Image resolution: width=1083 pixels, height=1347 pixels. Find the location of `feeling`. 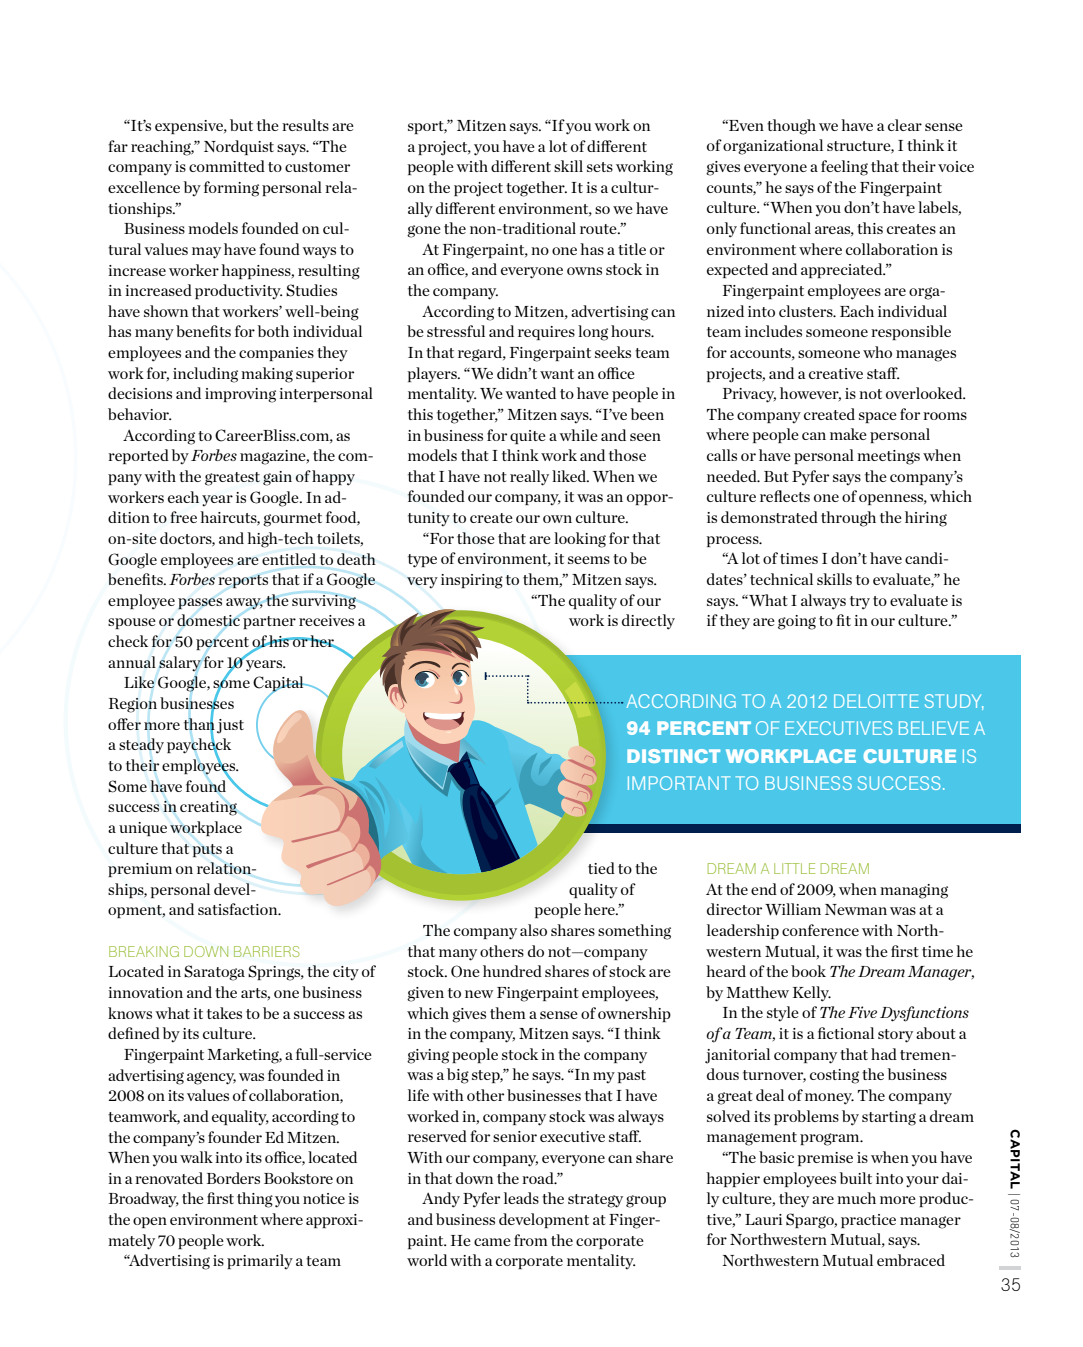

feeling is located at coordinates (844, 168).
